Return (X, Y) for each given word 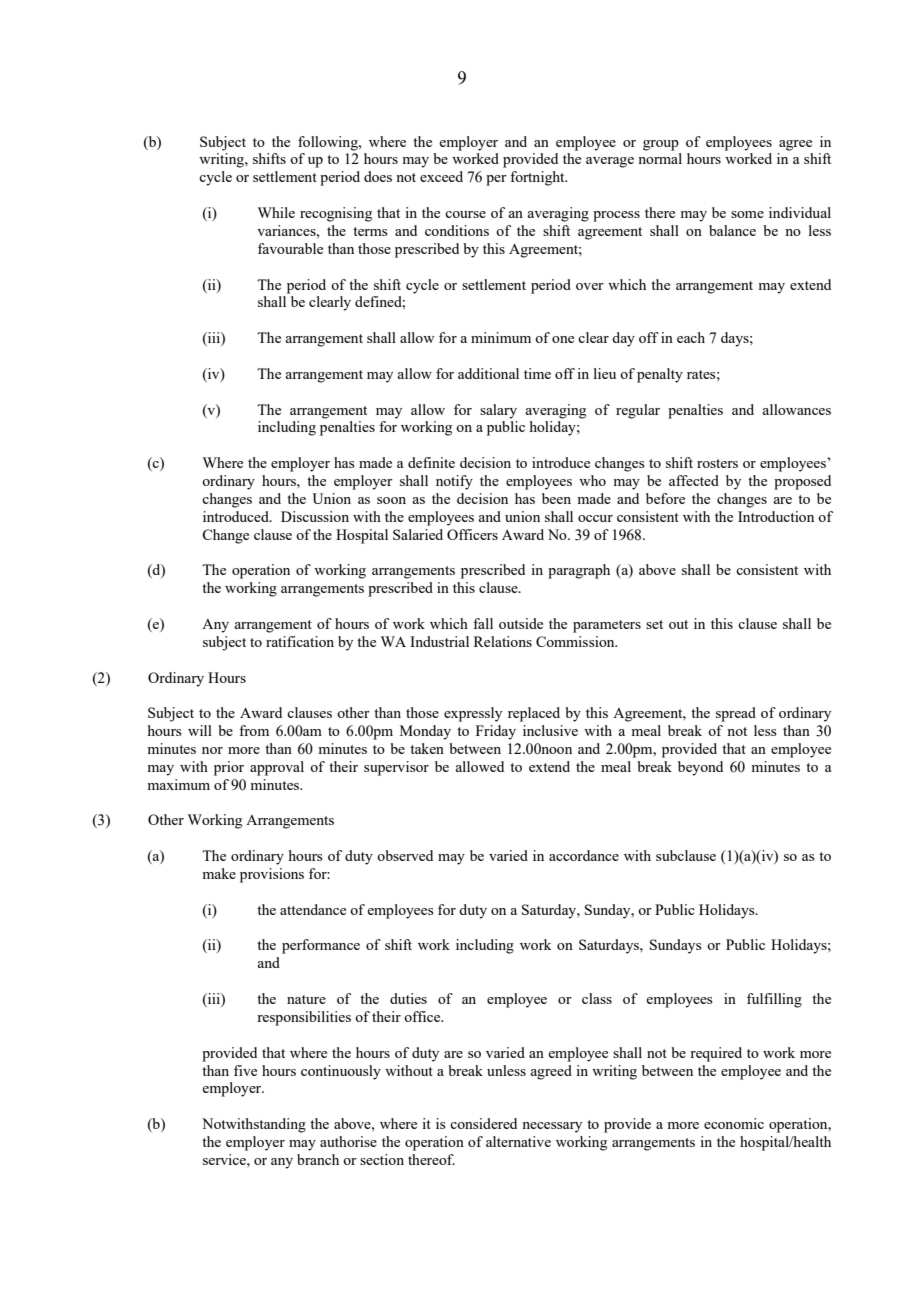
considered (483, 1123)
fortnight (538, 178)
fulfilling (774, 1000)
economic (734, 1123)
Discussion (315, 516)
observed (405, 855)
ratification (300, 641)
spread (736, 714)
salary (498, 411)
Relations (503, 641)
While (276, 212)
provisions (272, 875)
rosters (717, 463)
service (225, 1159)
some (747, 214)
